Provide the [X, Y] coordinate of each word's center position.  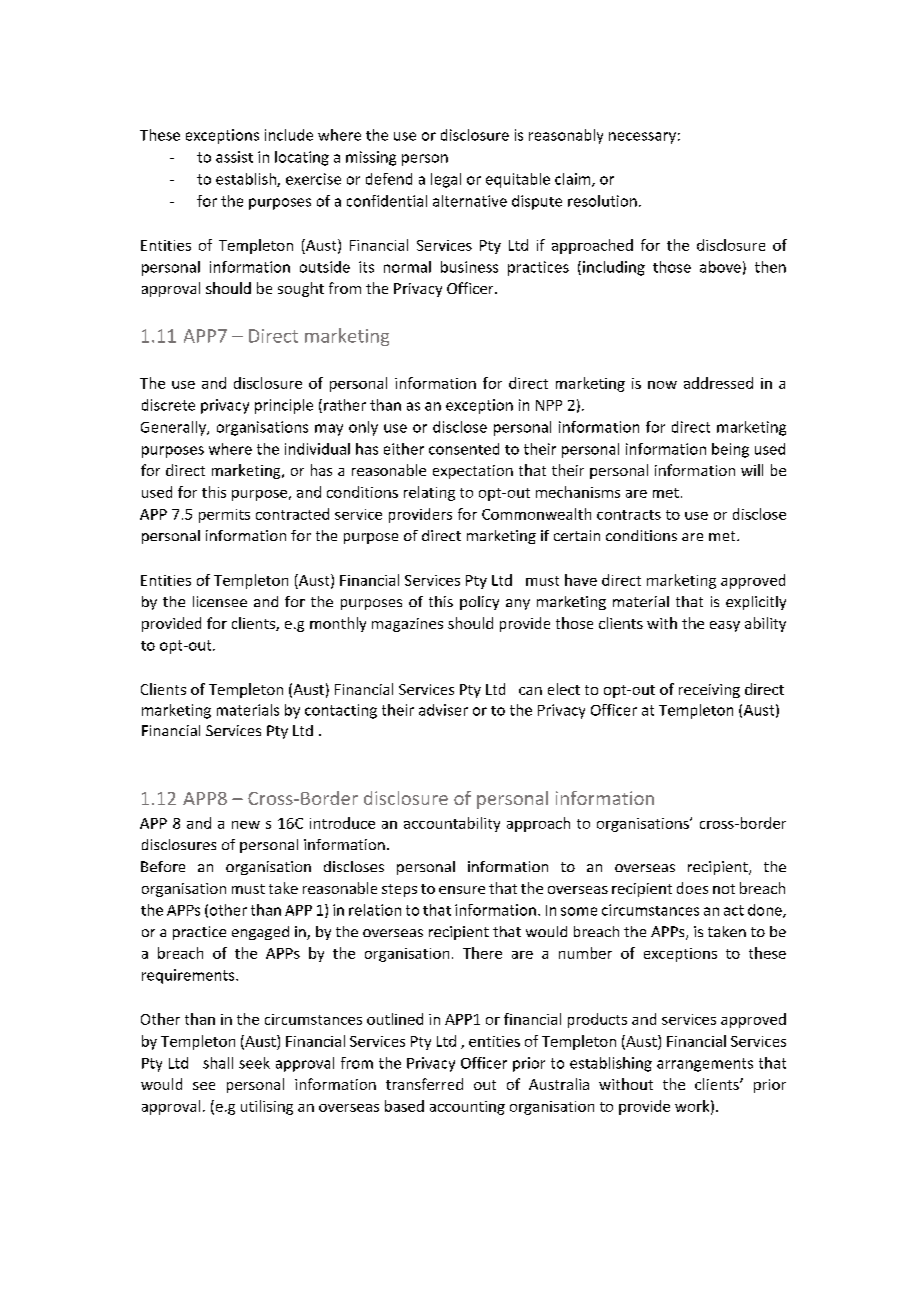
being [730, 450]
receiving [709, 691]
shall [218, 1063]
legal [446, 180]
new [246, 825]
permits [224, 516]
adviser [443, 710]
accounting [467, 1108]
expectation [473, 472]
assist [234, 157]
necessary [642, 138]
